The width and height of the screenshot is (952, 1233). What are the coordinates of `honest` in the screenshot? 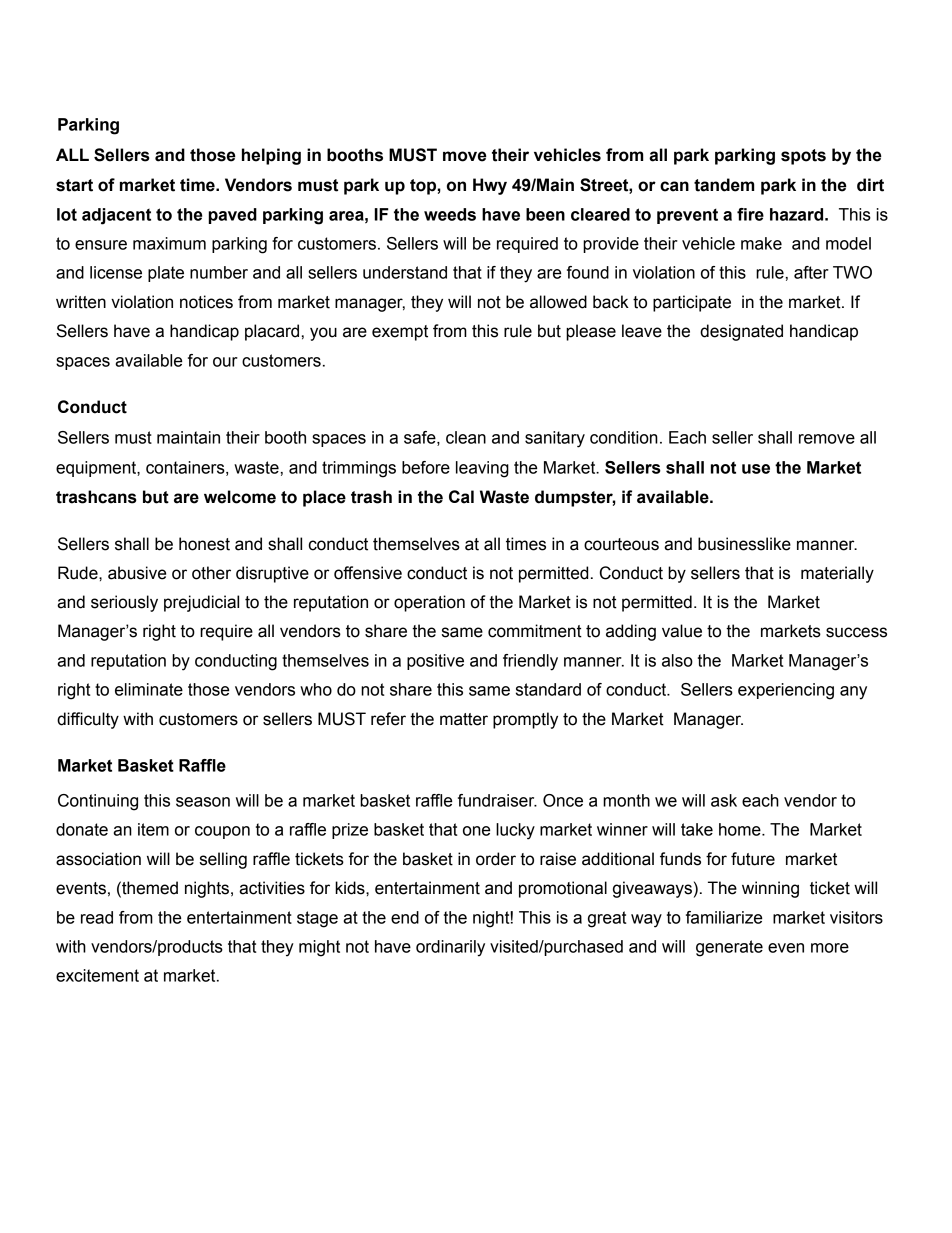 It's located at (204, 544).
